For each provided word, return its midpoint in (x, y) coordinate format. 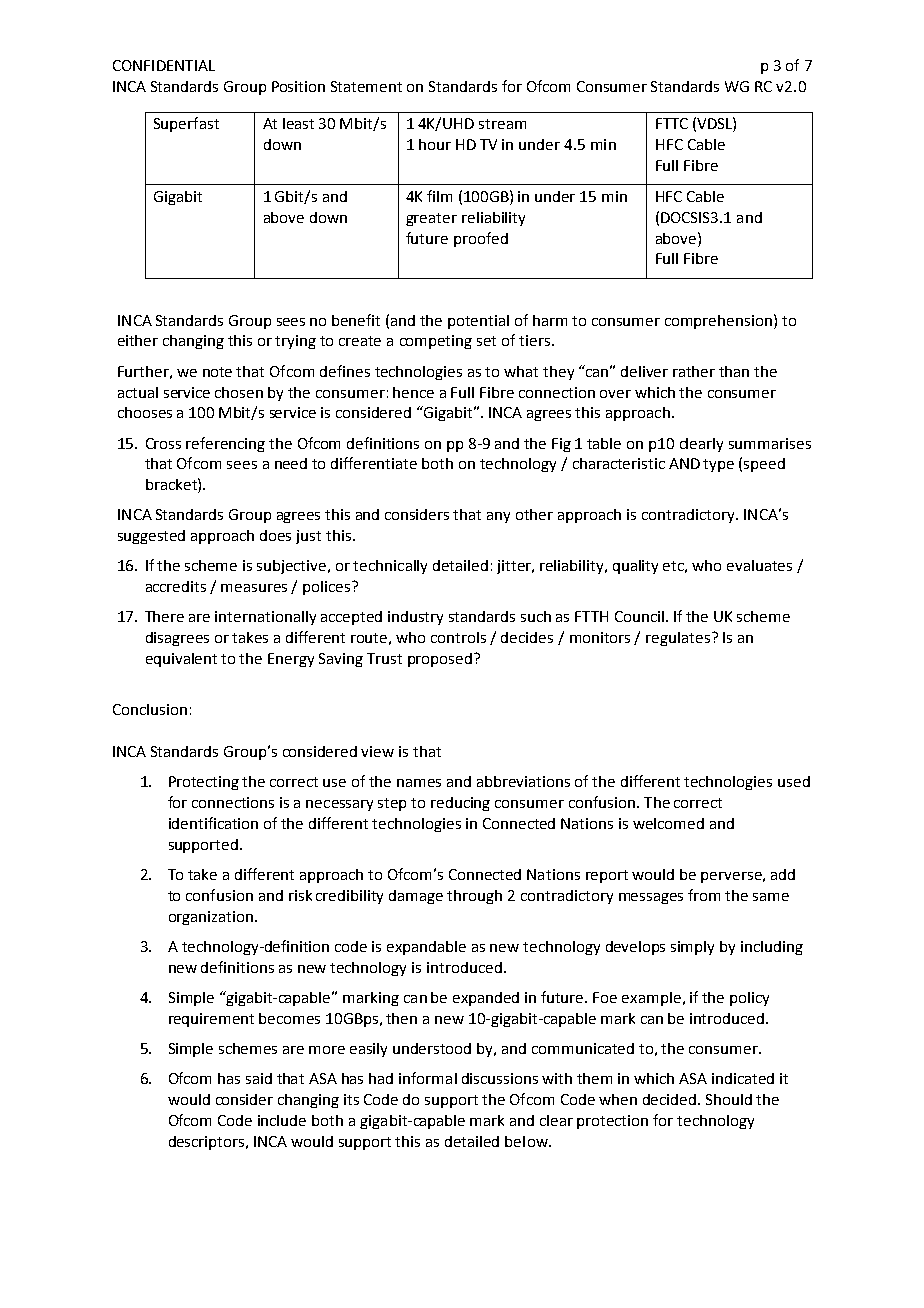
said (259, 1078)
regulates (678, 639)
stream (502, 124)
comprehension (718, 322)
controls (458, 637)
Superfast (186, 124)
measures (254, 588)
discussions (500, 1078)
